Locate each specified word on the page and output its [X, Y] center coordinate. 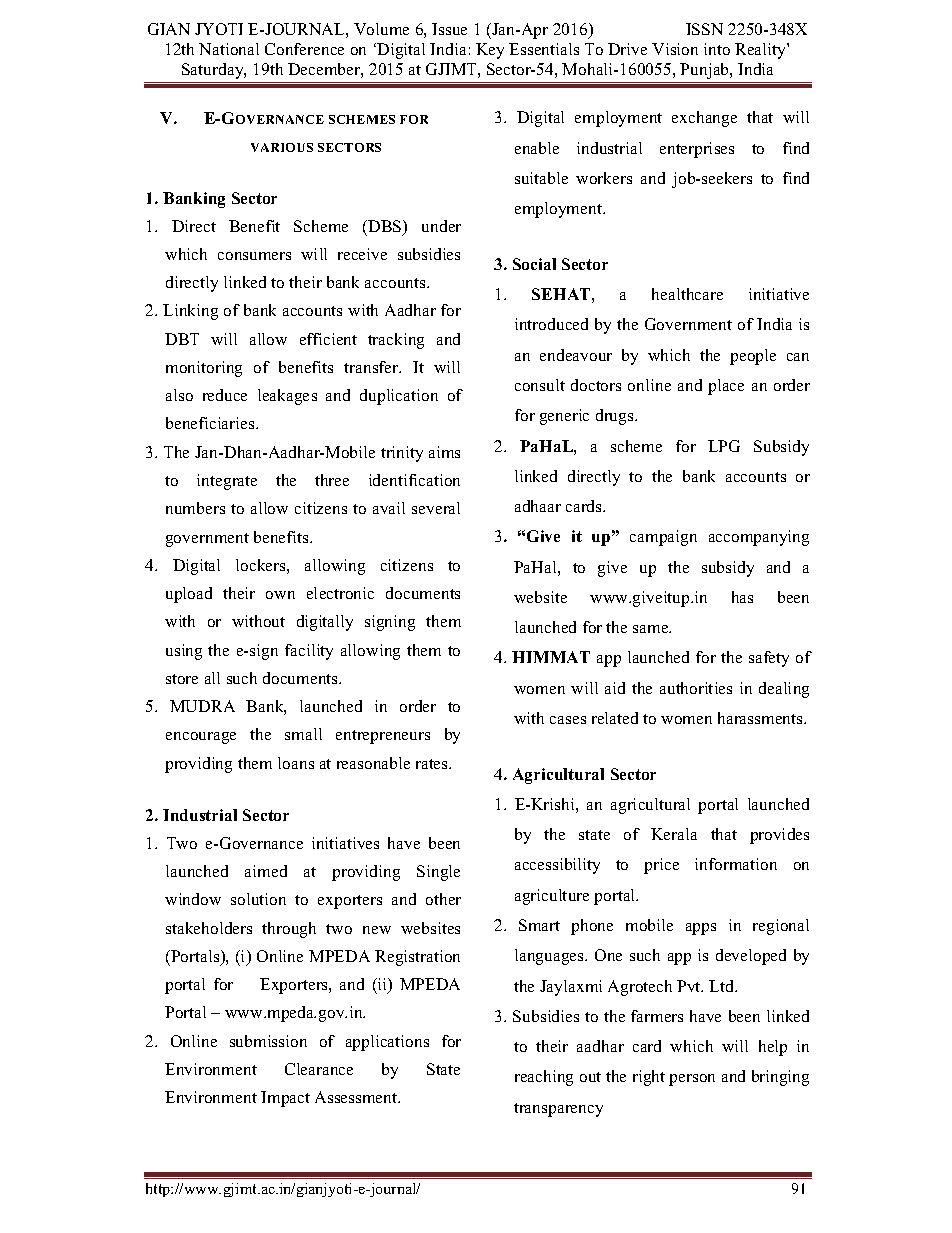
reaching [544, 1078]
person [692, 1080]
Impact [285, 1099]
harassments [761, 718]
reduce [225, 395]
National [229, 49]
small [303, 734]
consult [540, 385]
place [726, 387]
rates [433, 764]
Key [490, 51]
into [717, 49]
